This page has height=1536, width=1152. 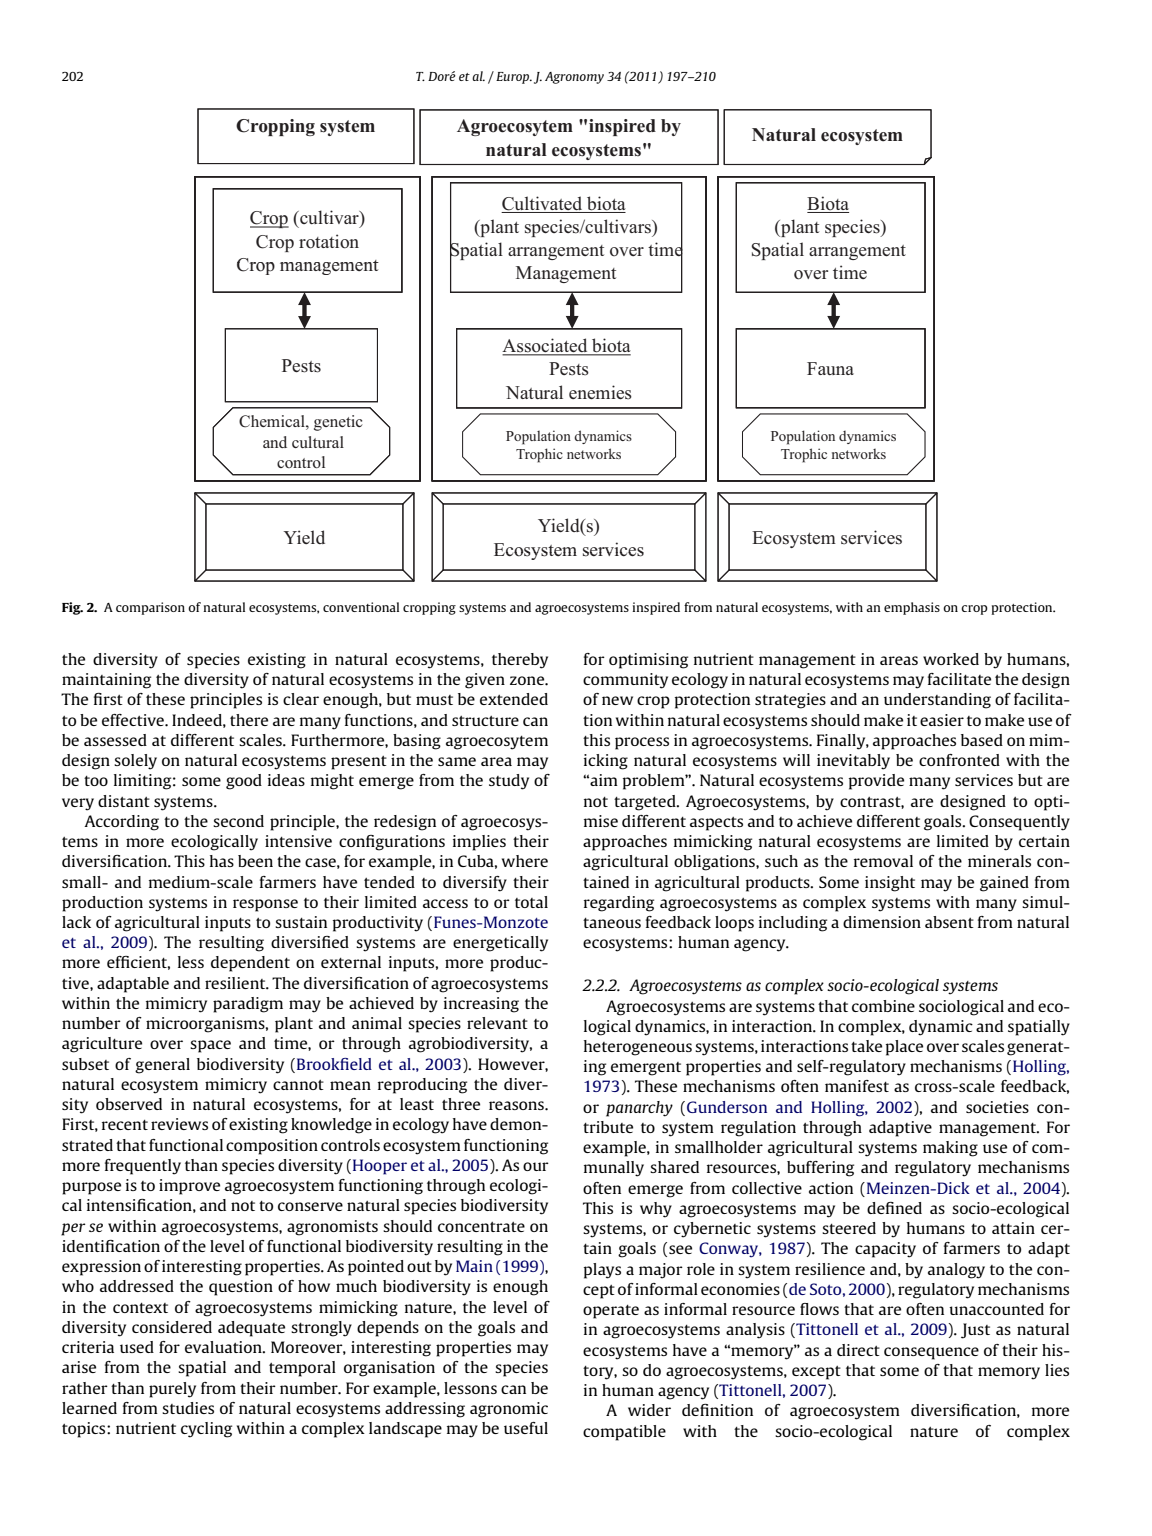 What do you see at coordinates (509, 1410) in the page?
I see `agronomic` at bounding box center [509, 1410].
